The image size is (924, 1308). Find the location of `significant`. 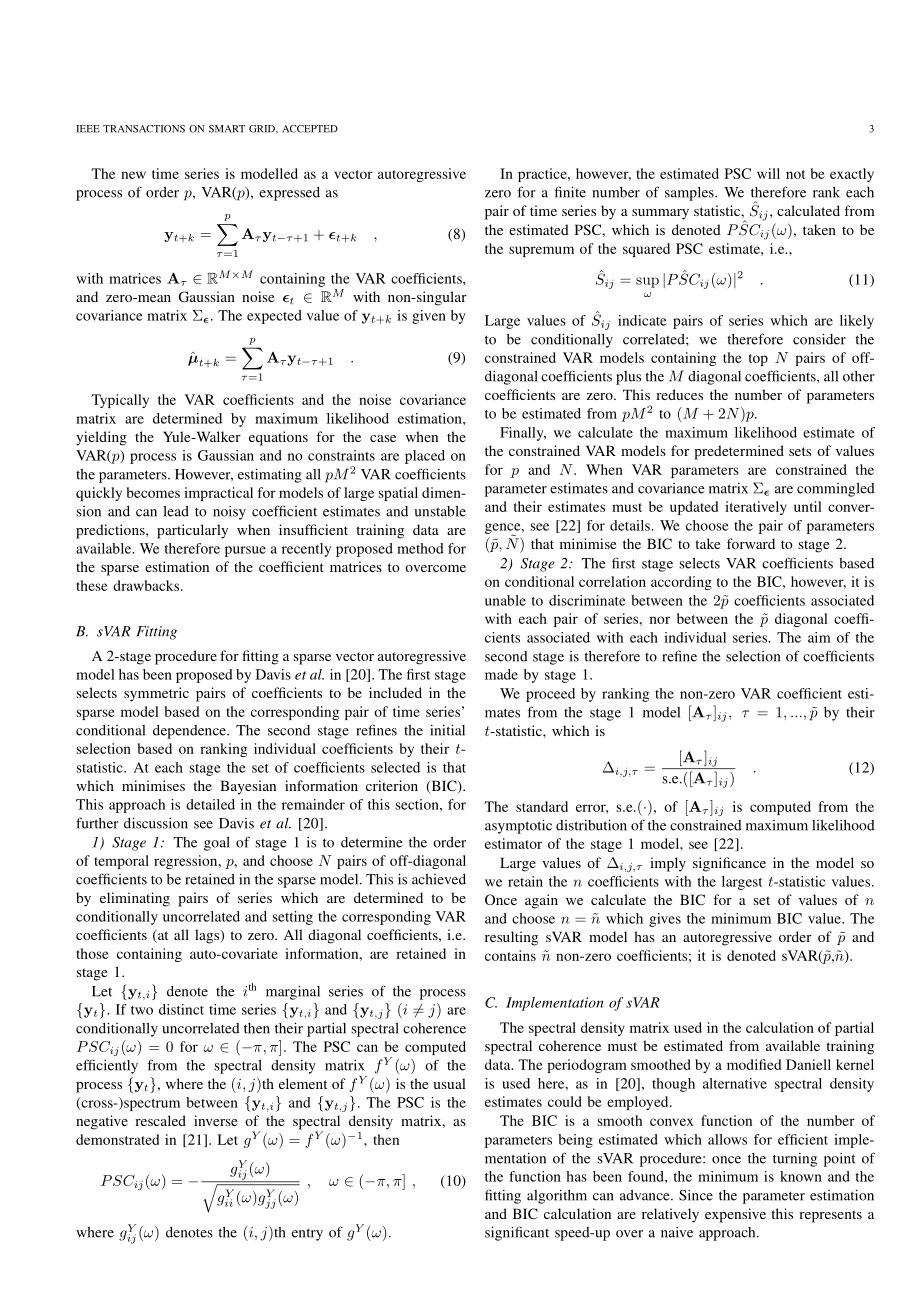

significant is located at coordinates (517, 1233).
